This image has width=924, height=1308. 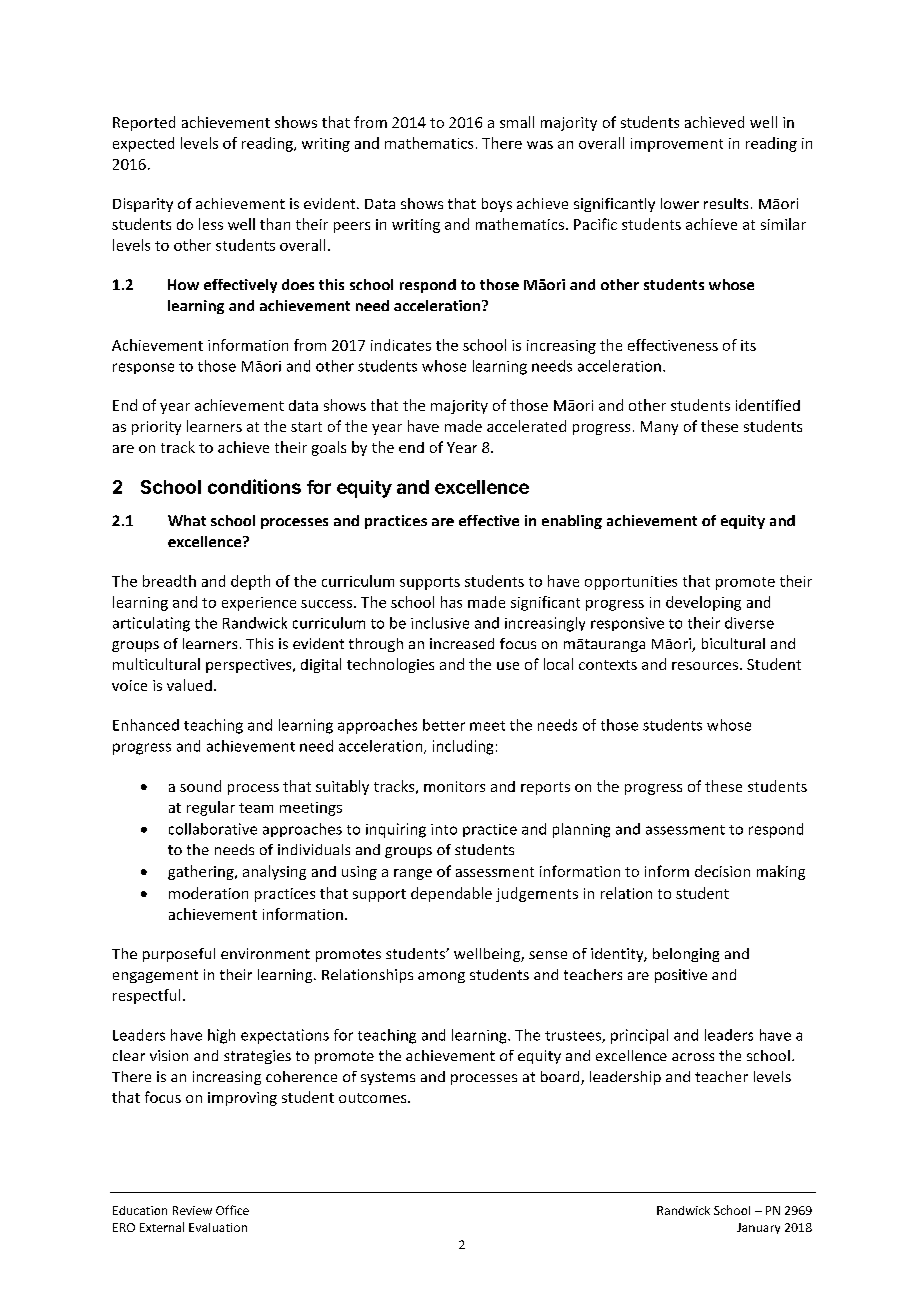 What do you see at coordinates (705, 666) in the image?
I see `resources` at bounding box center [705, 666].
